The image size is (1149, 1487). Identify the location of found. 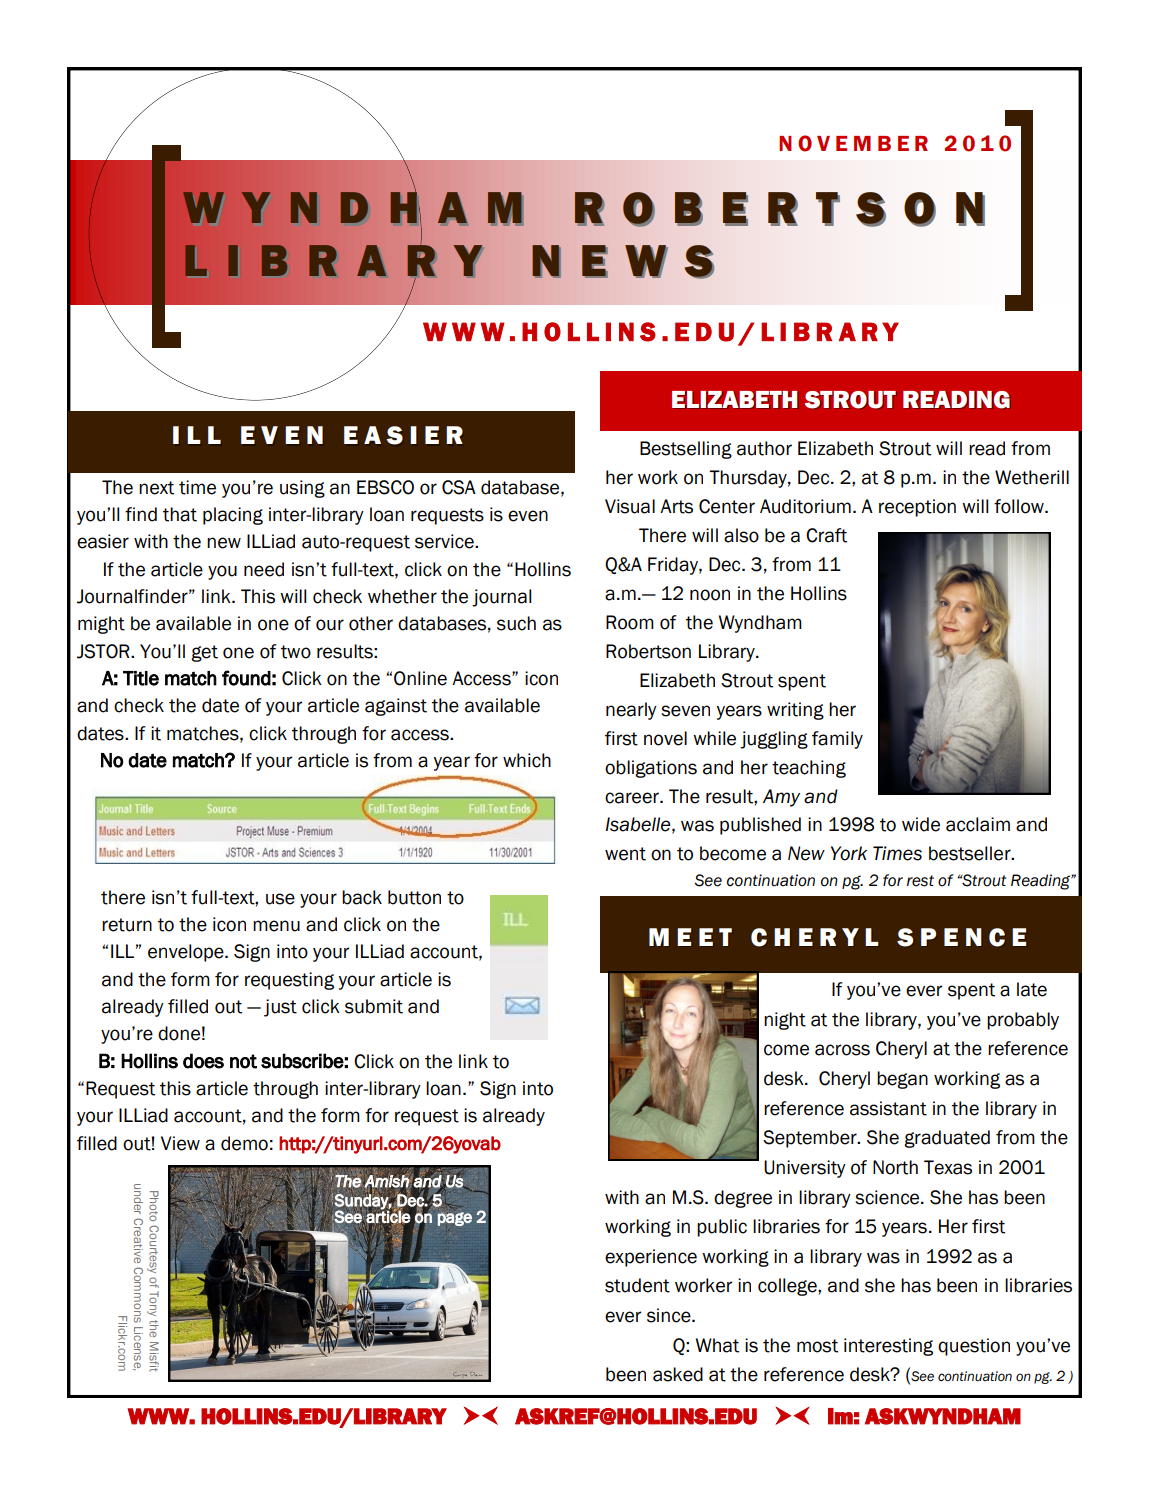
(246, 678).
